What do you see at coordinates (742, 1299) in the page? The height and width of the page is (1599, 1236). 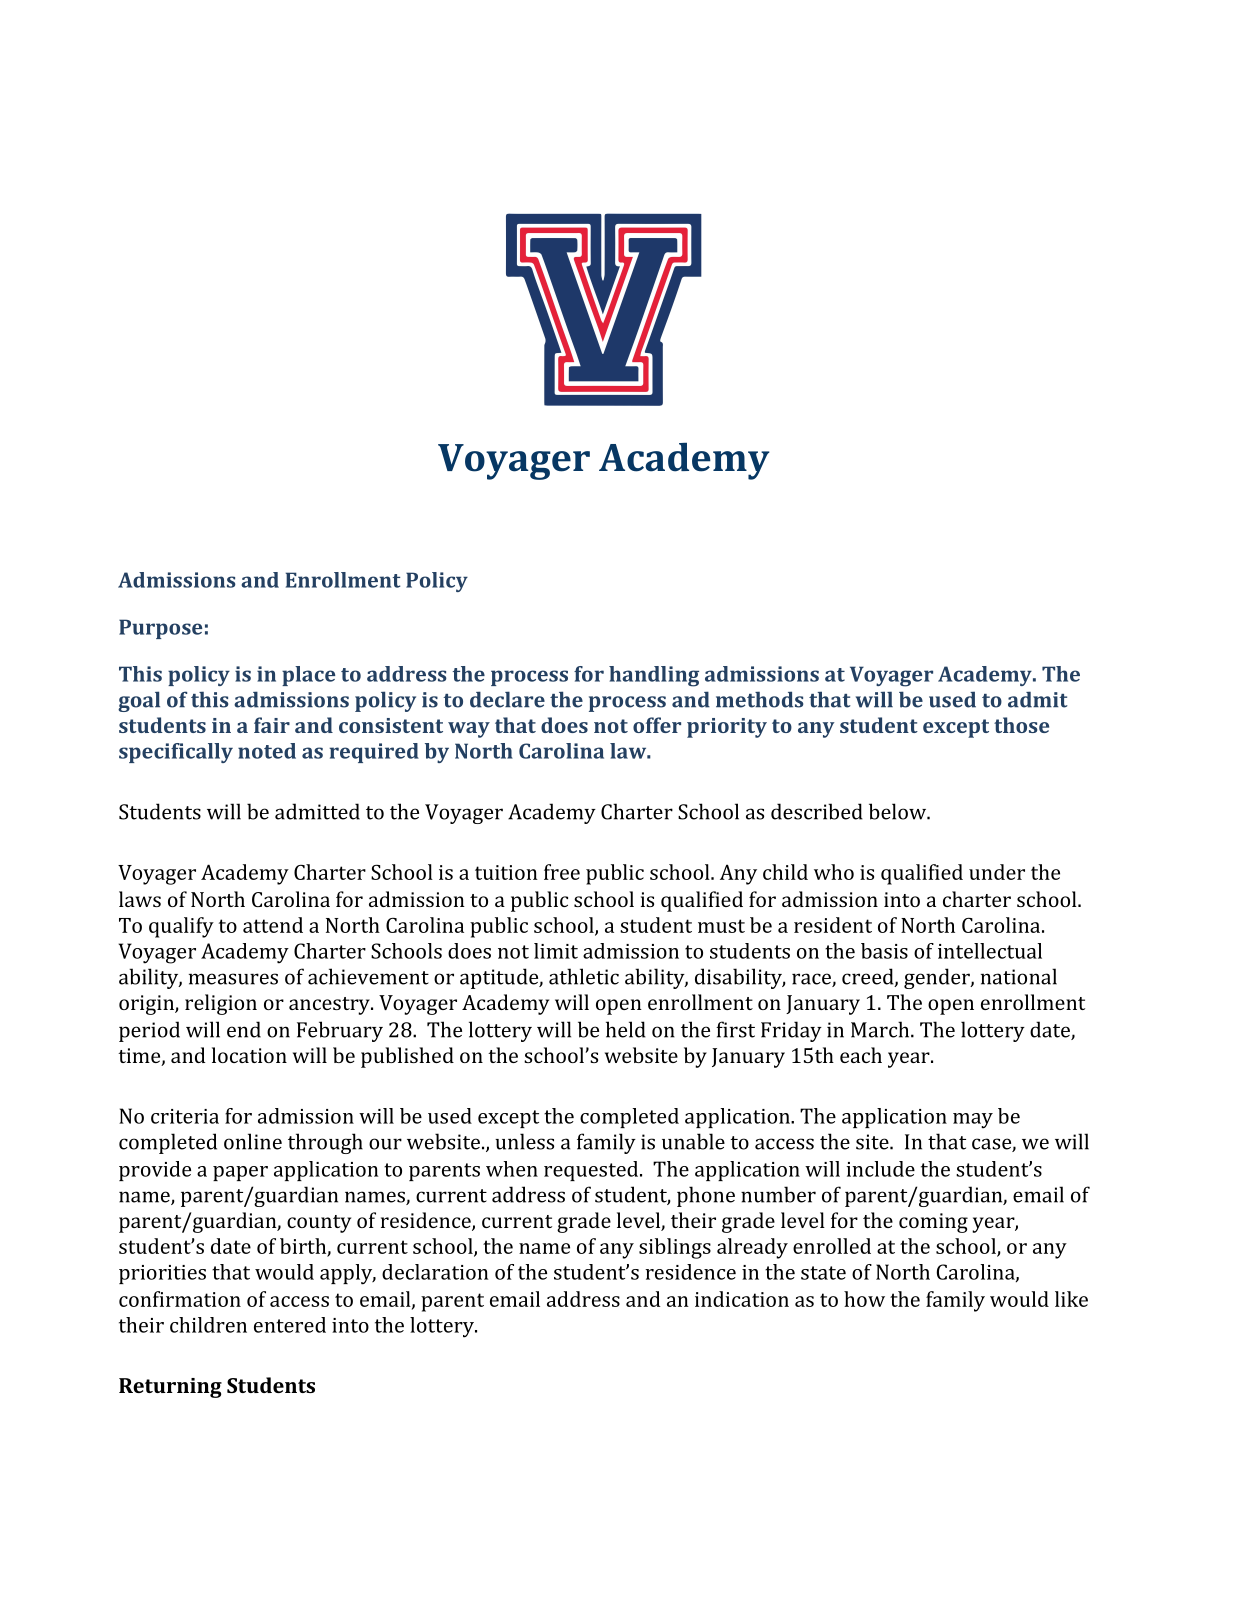 I see `indication` at bounding box center [742, 1299].
